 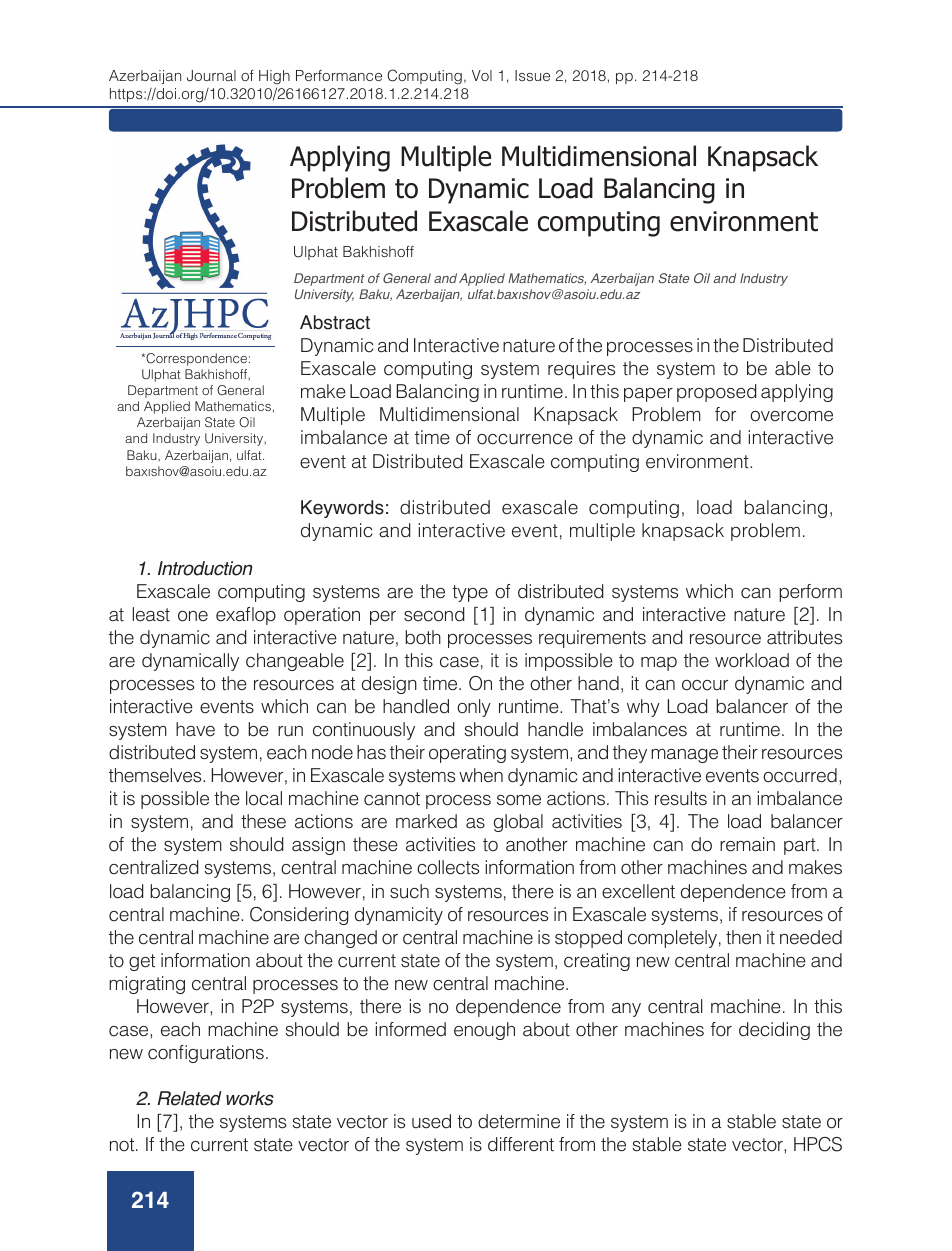 What do you see at coordinates (519, 1121) in the image?
I see `determine` at bounding box center [519, 1121].
